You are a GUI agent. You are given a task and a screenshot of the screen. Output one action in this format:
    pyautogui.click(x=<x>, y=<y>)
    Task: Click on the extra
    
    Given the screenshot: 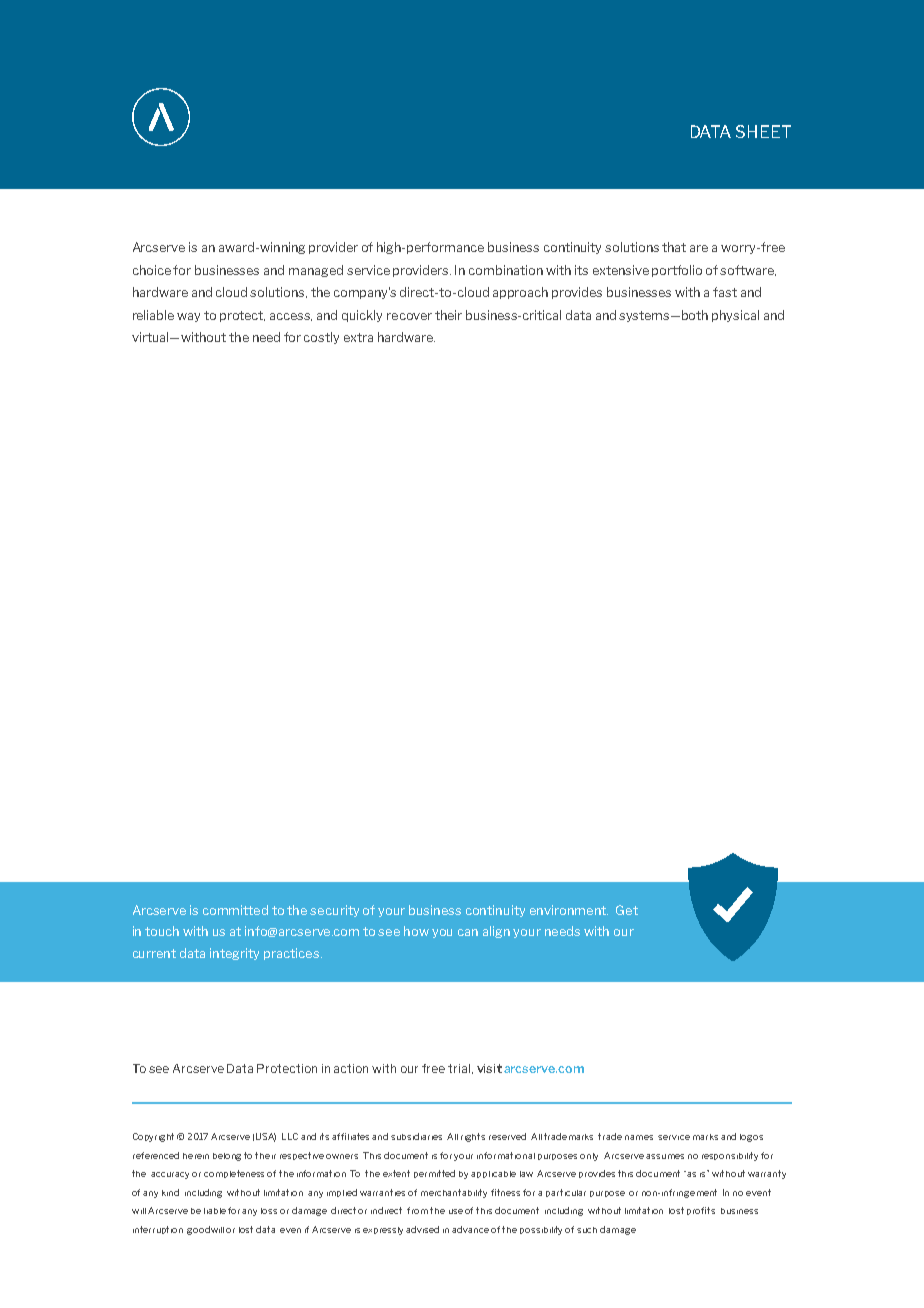 What is the action you would take?
    pyautogui.click(x=358, y=337)
